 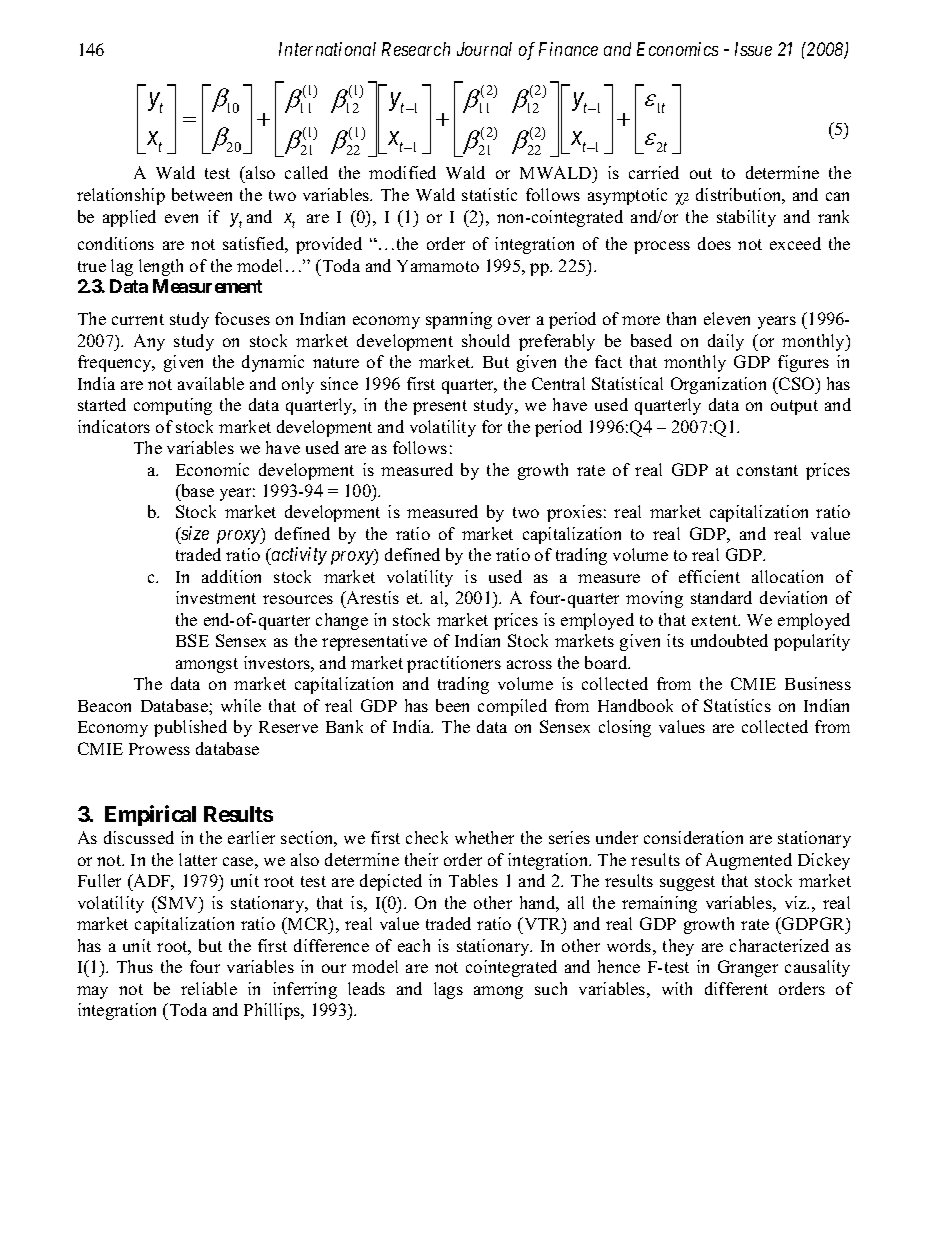 What do you see at coordinates (492, 426) in the screenshot?
I see `for` at bounding box center [492, 426].
